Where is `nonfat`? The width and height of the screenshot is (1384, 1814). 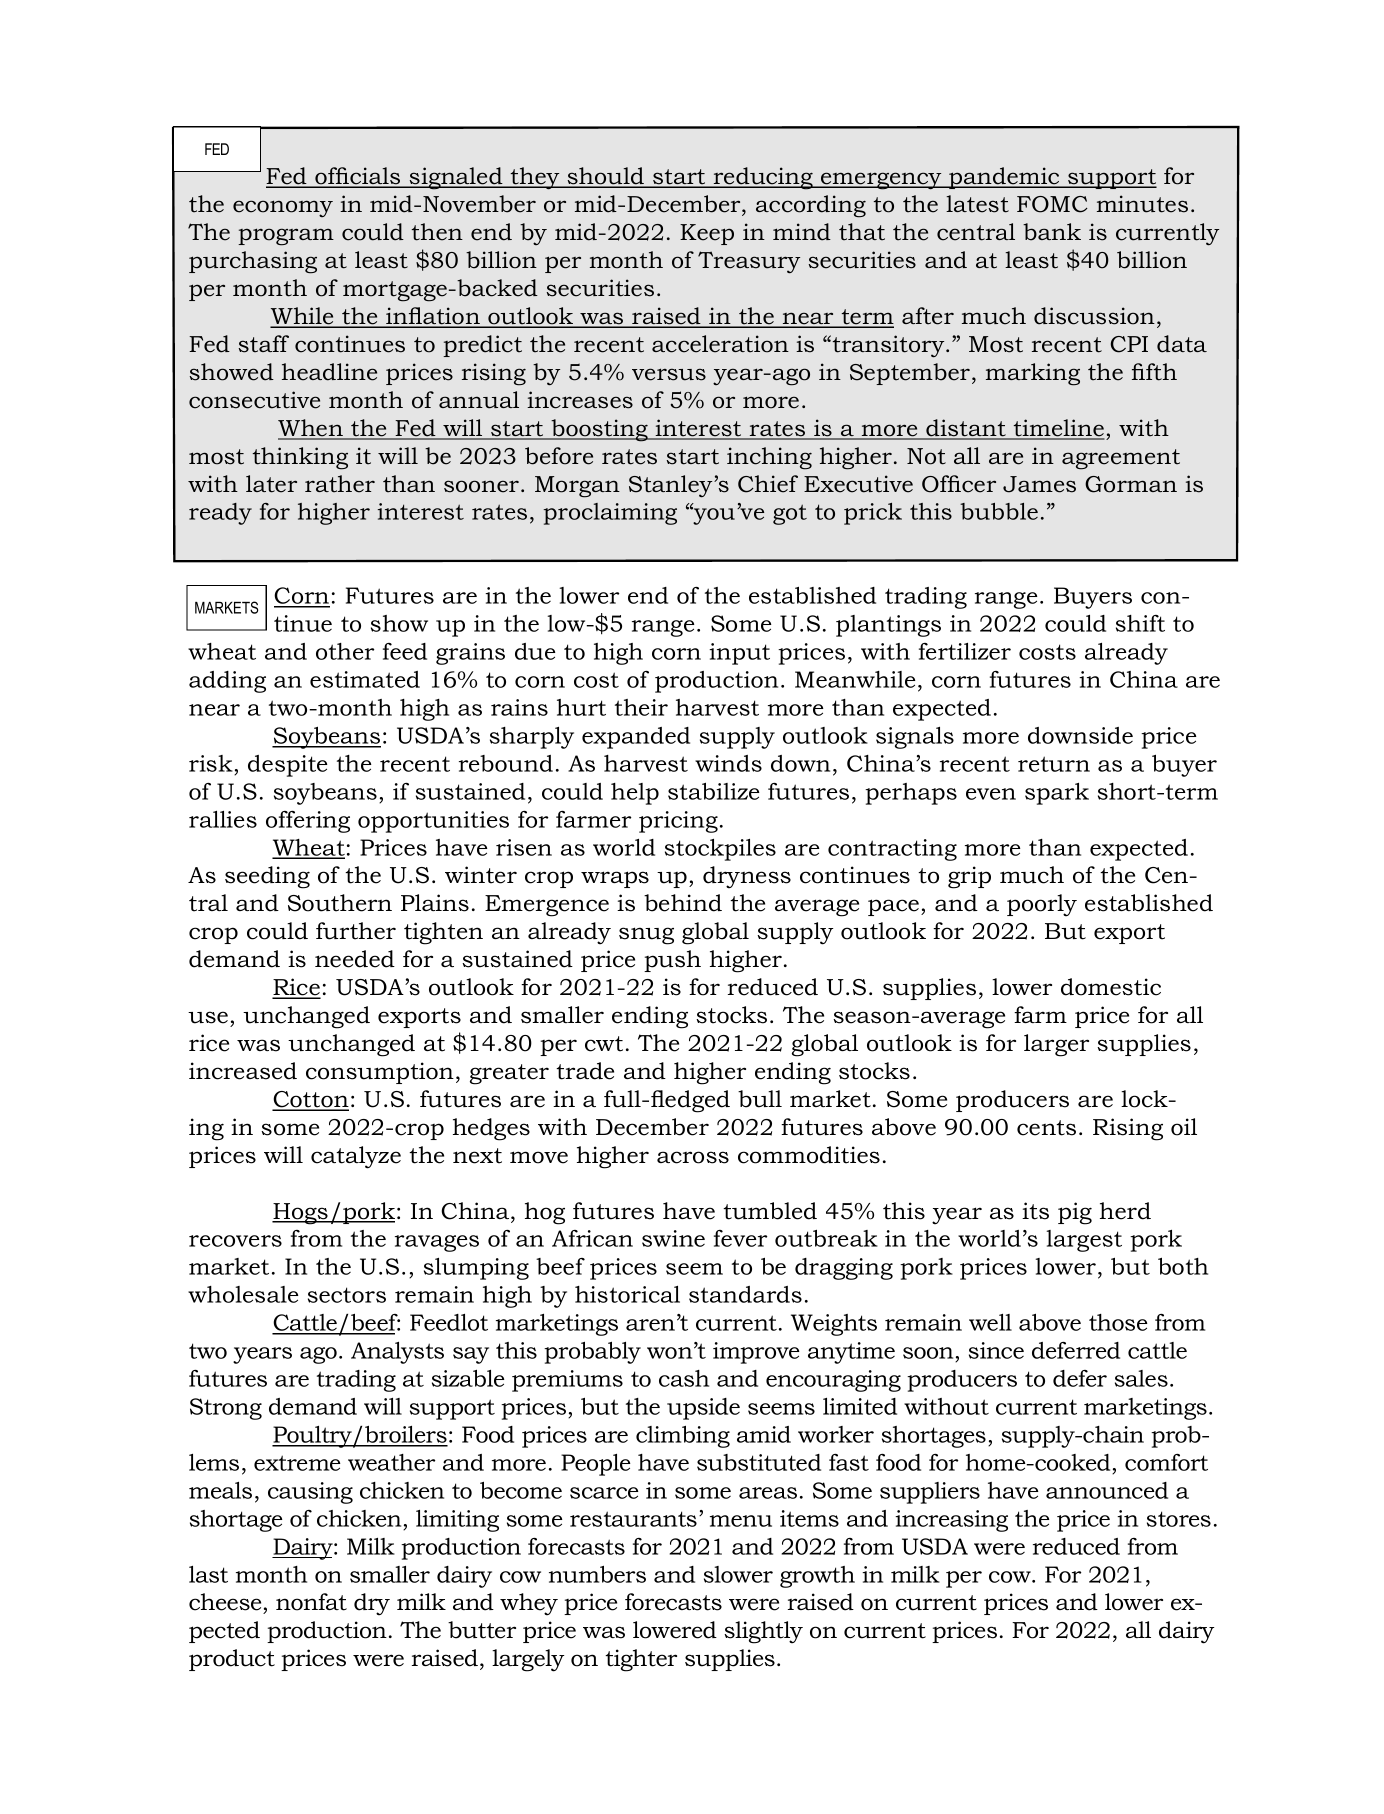
nonfat is located at coordinates (311, 1602).
